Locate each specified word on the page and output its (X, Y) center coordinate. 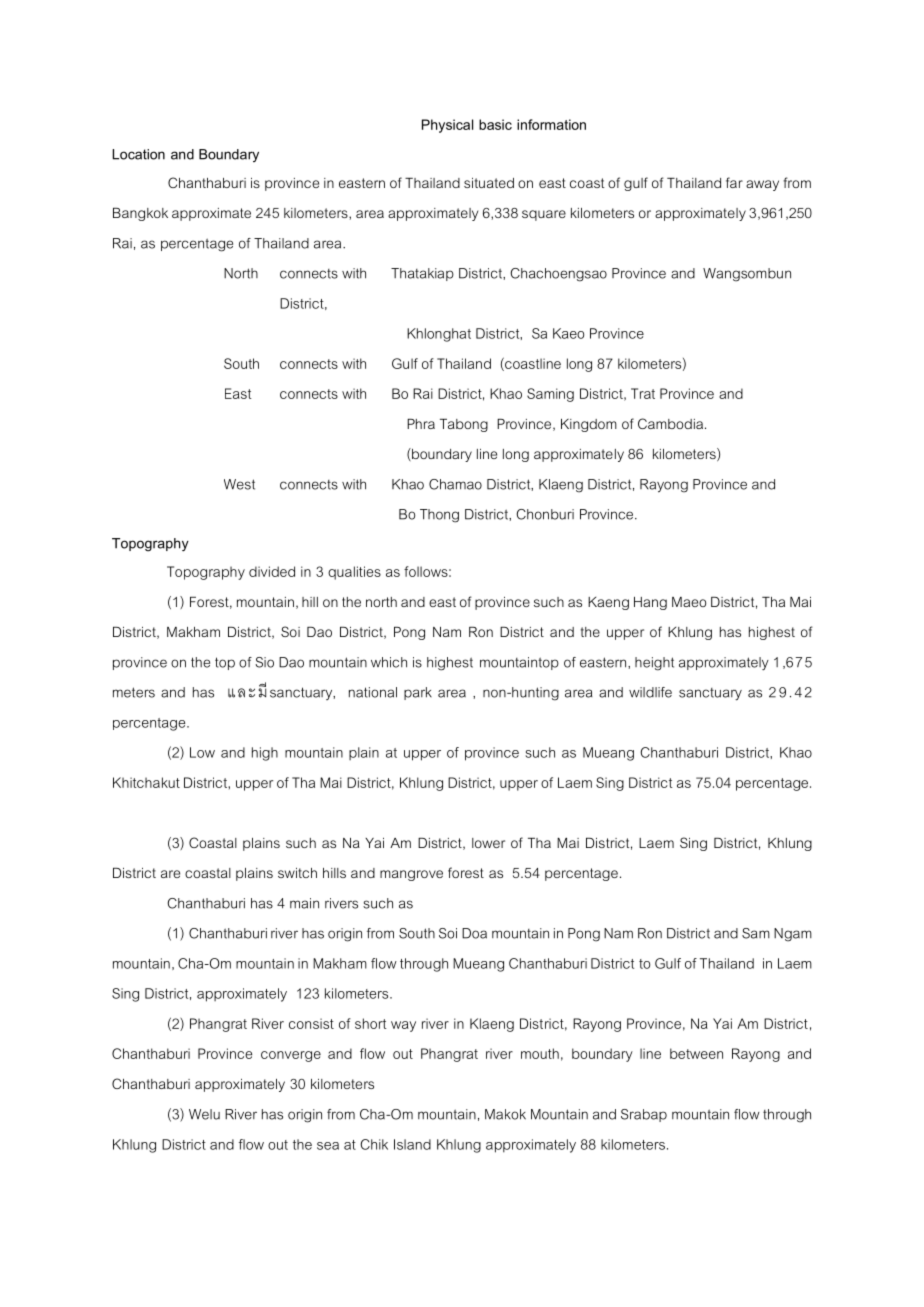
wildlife (650, 692)
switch (297, 873)
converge (291, 1056)
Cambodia (672, 423)
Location (138, 154)
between (696, 1053)
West (239, 484)
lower (488, 843)
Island (412, 1144)
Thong (439, 516)
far (734, 182)
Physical (447, 126)
